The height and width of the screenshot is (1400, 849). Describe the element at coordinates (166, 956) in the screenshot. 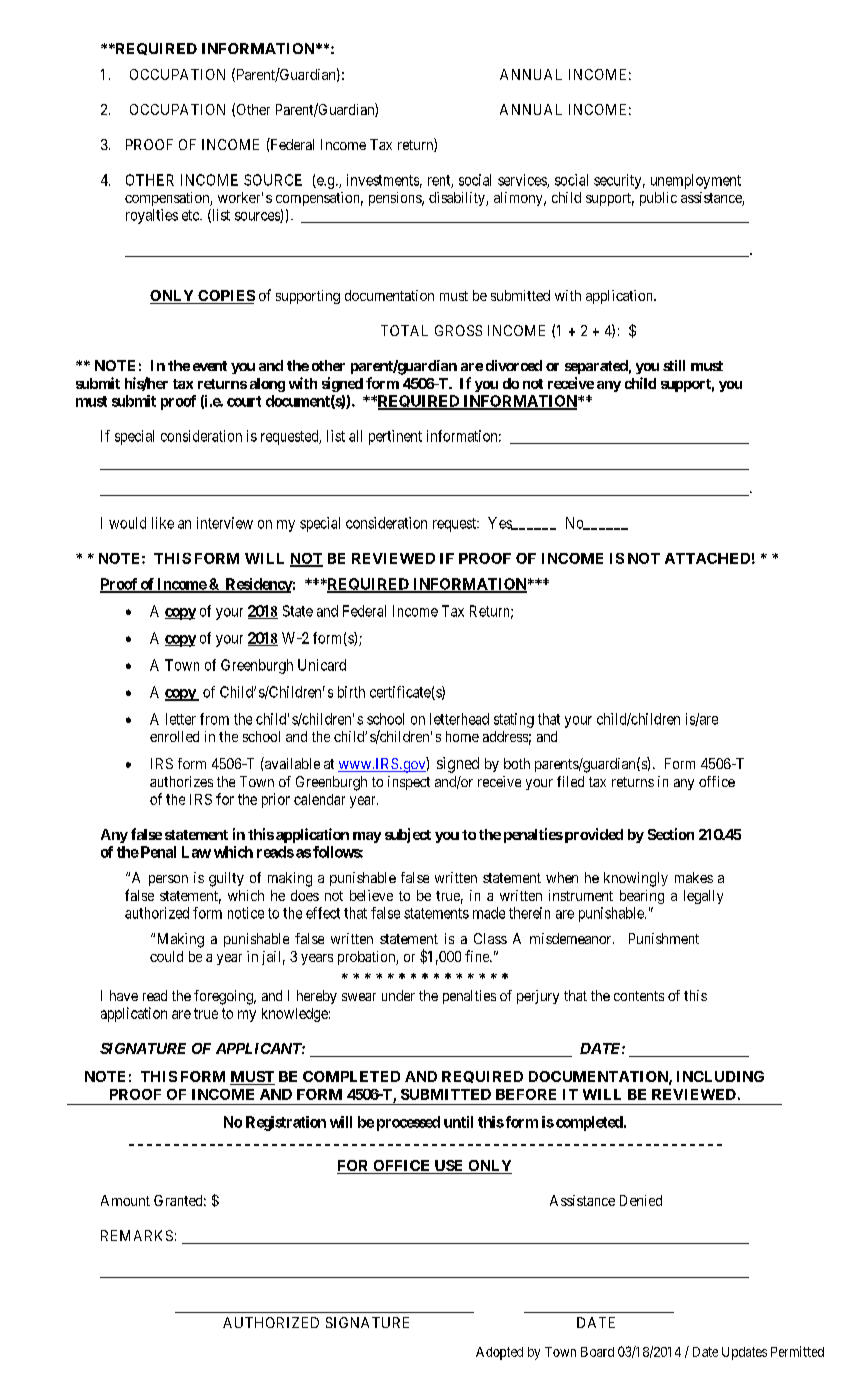

I see `could` at that location.
